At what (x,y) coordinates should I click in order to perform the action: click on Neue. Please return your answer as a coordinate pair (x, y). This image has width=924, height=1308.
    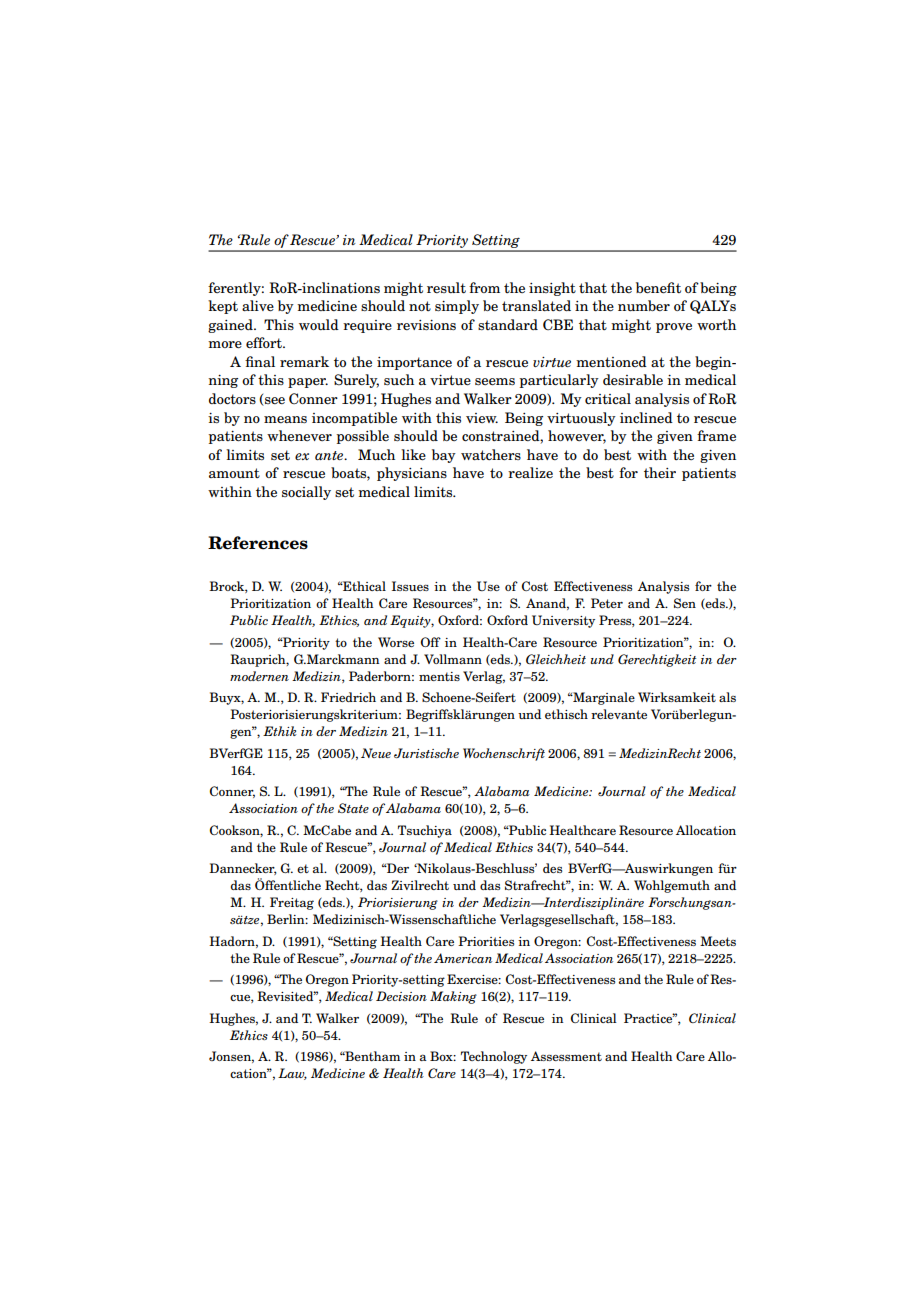
    Looking at the image, I should click on (376, 753).
